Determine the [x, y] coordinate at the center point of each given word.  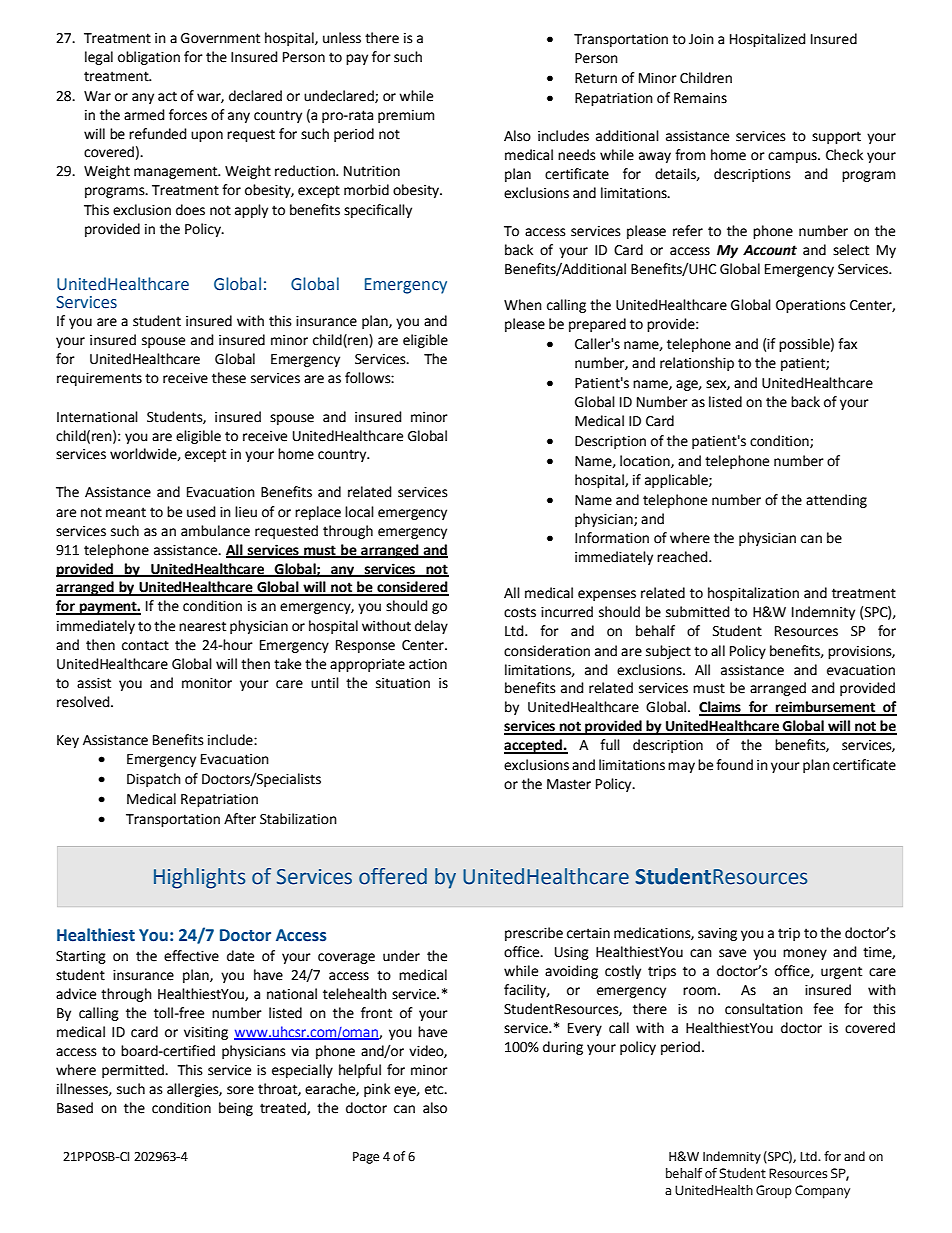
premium [406, 116]
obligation [149, 58]
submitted [698, 612]
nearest [202, 626]
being [236, 1109]
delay [431, 627]
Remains [700, 98]
